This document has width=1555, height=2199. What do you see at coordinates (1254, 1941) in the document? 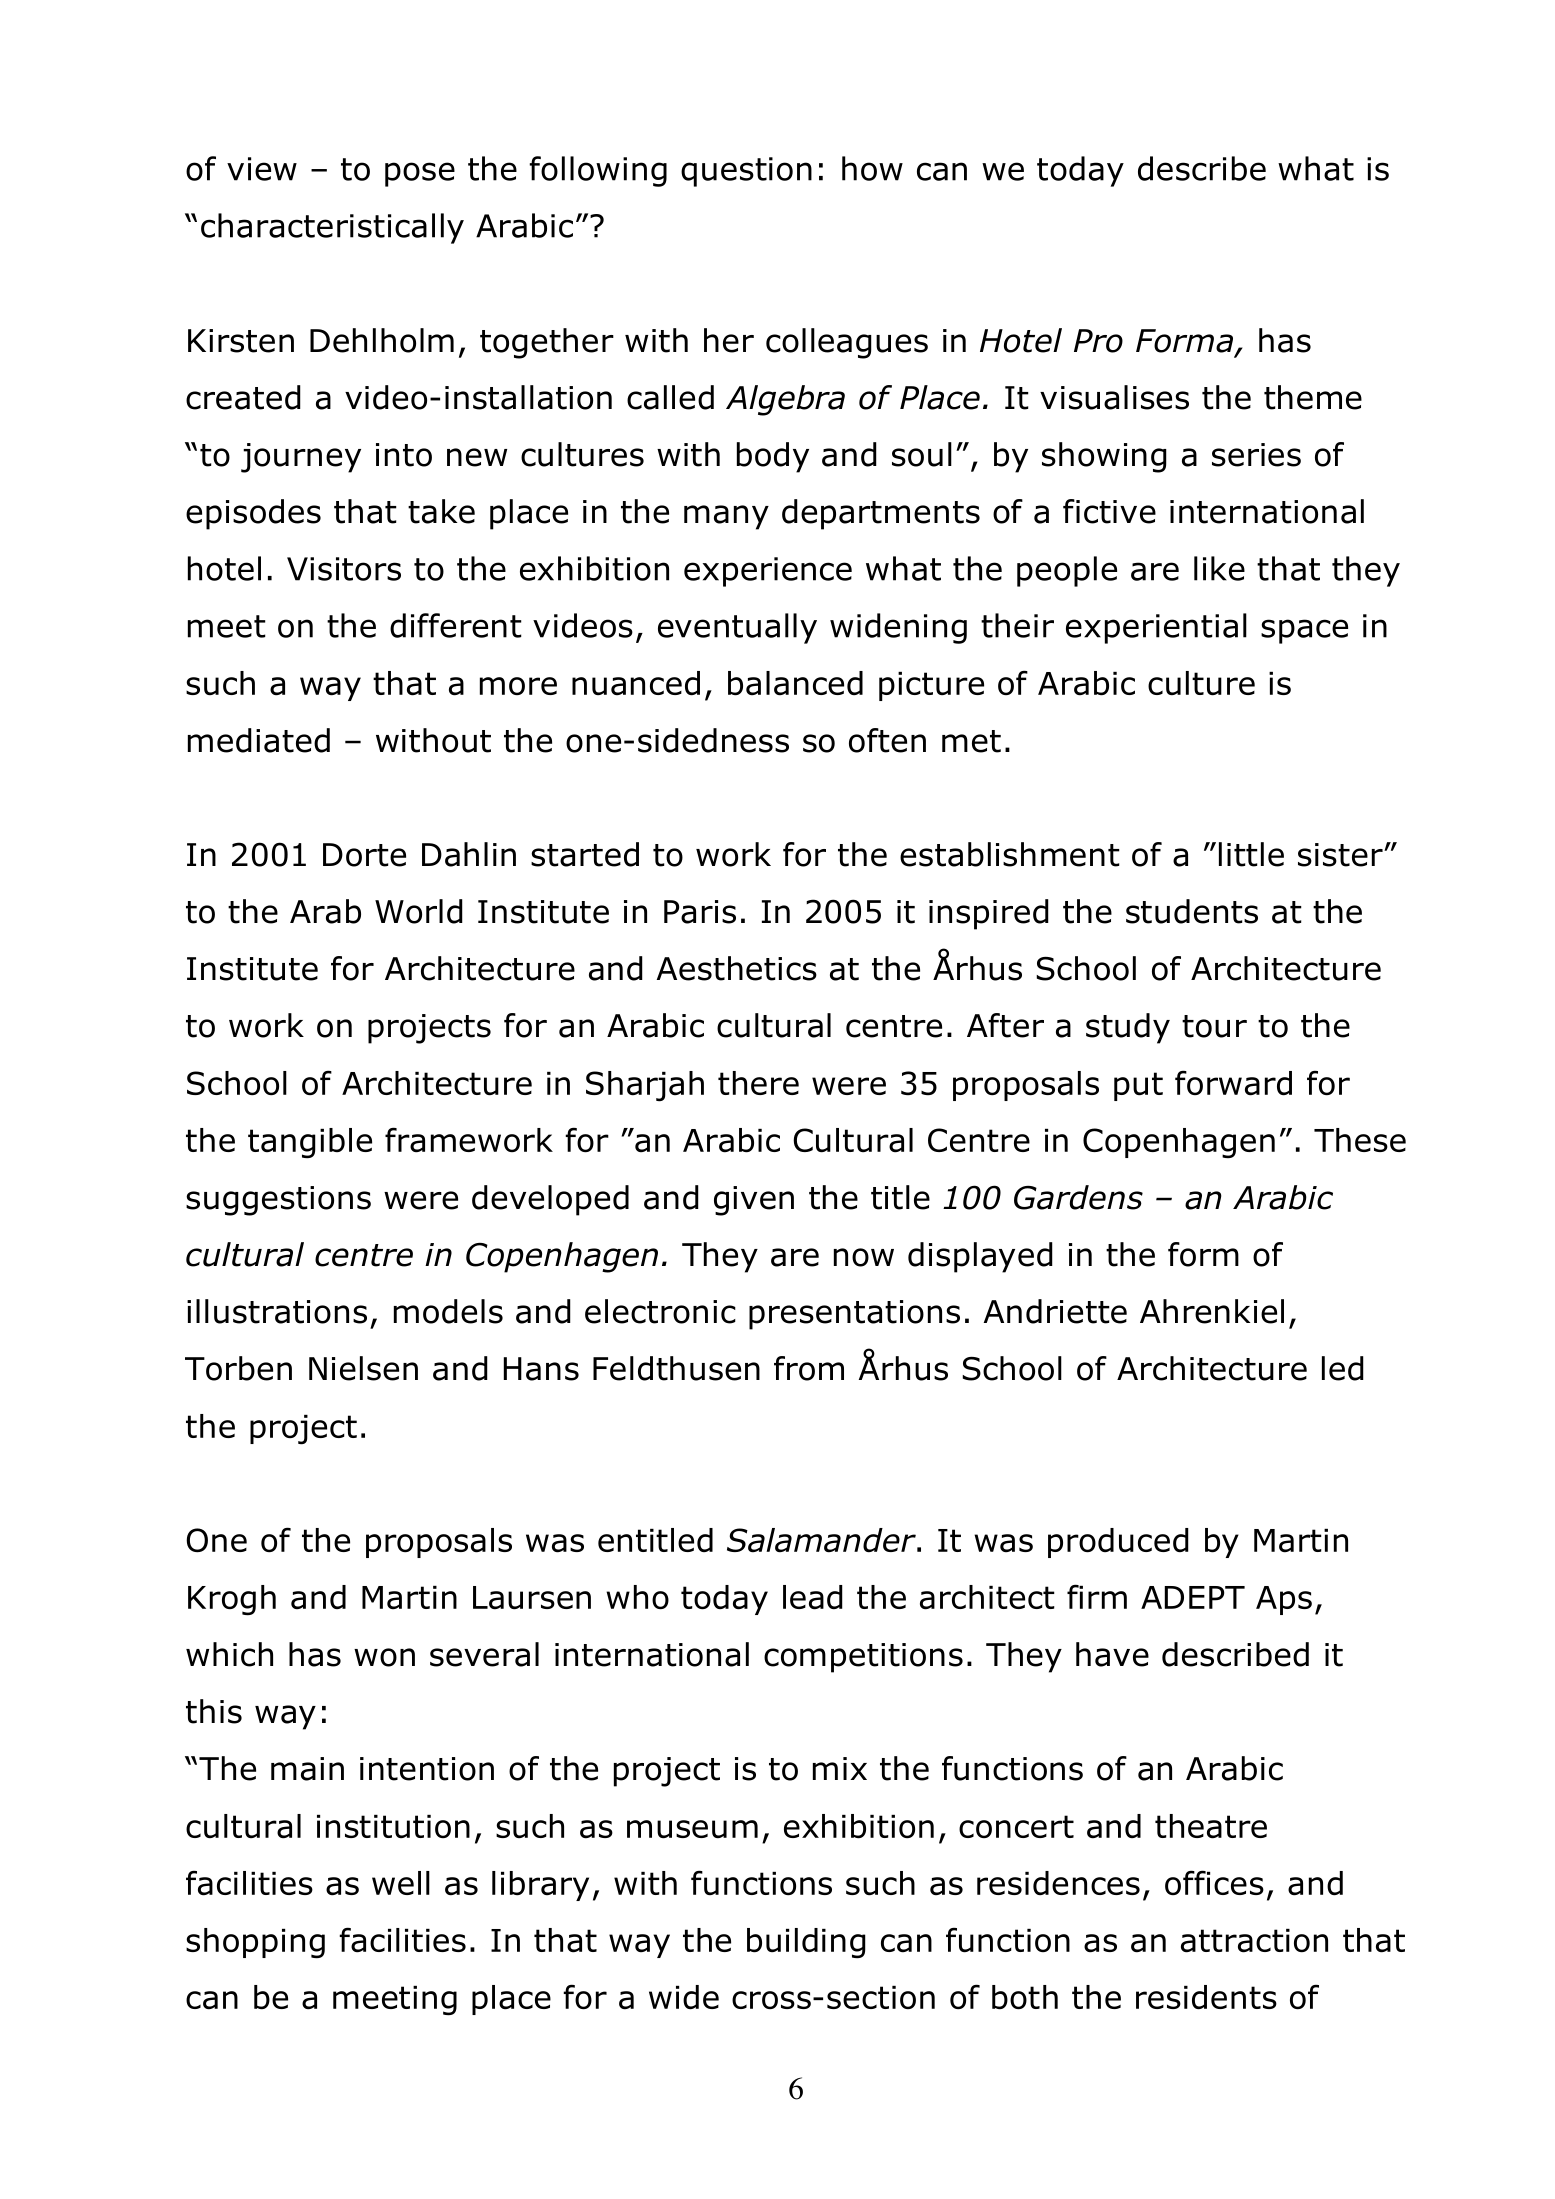
I see `attraction` at bounding box center [1254, 1941].
